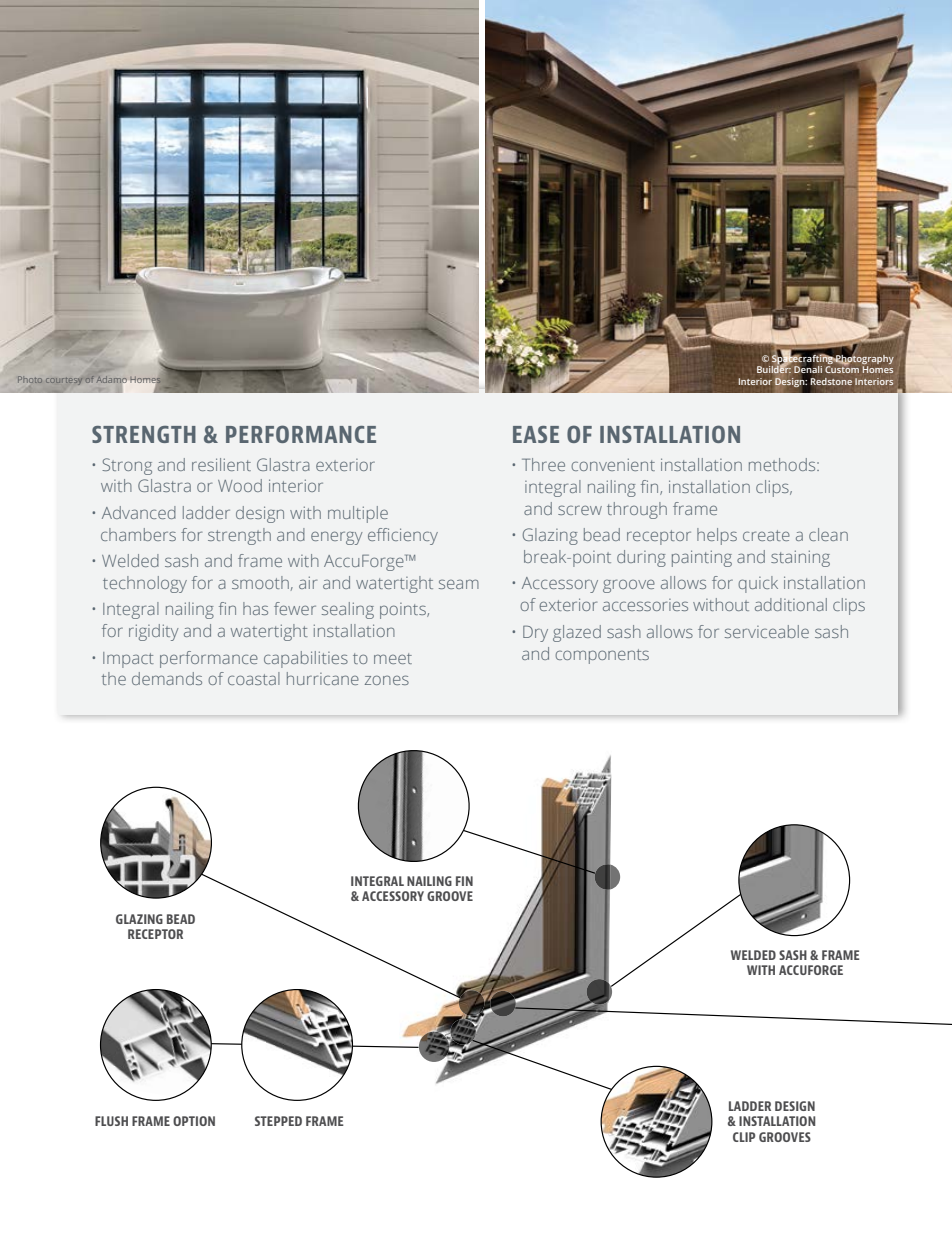 Image resolution: width=952 pixels, height=1233 pixels. What do you see at coordinates (602, 656) in the screenshot?
I see `components` at bounding box center [602, 656].
